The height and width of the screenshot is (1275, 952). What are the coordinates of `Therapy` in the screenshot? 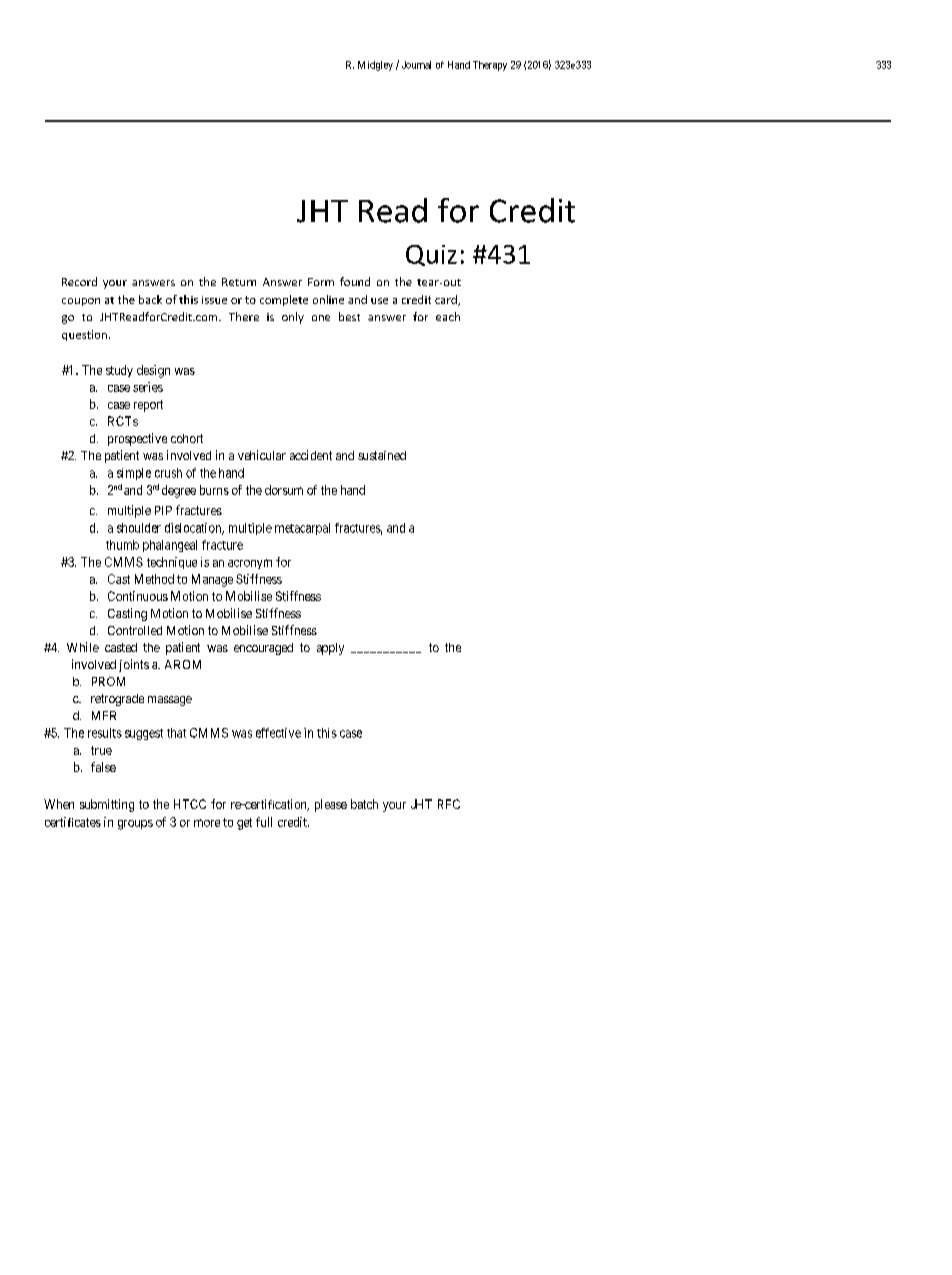 It's located at (490, 66).
